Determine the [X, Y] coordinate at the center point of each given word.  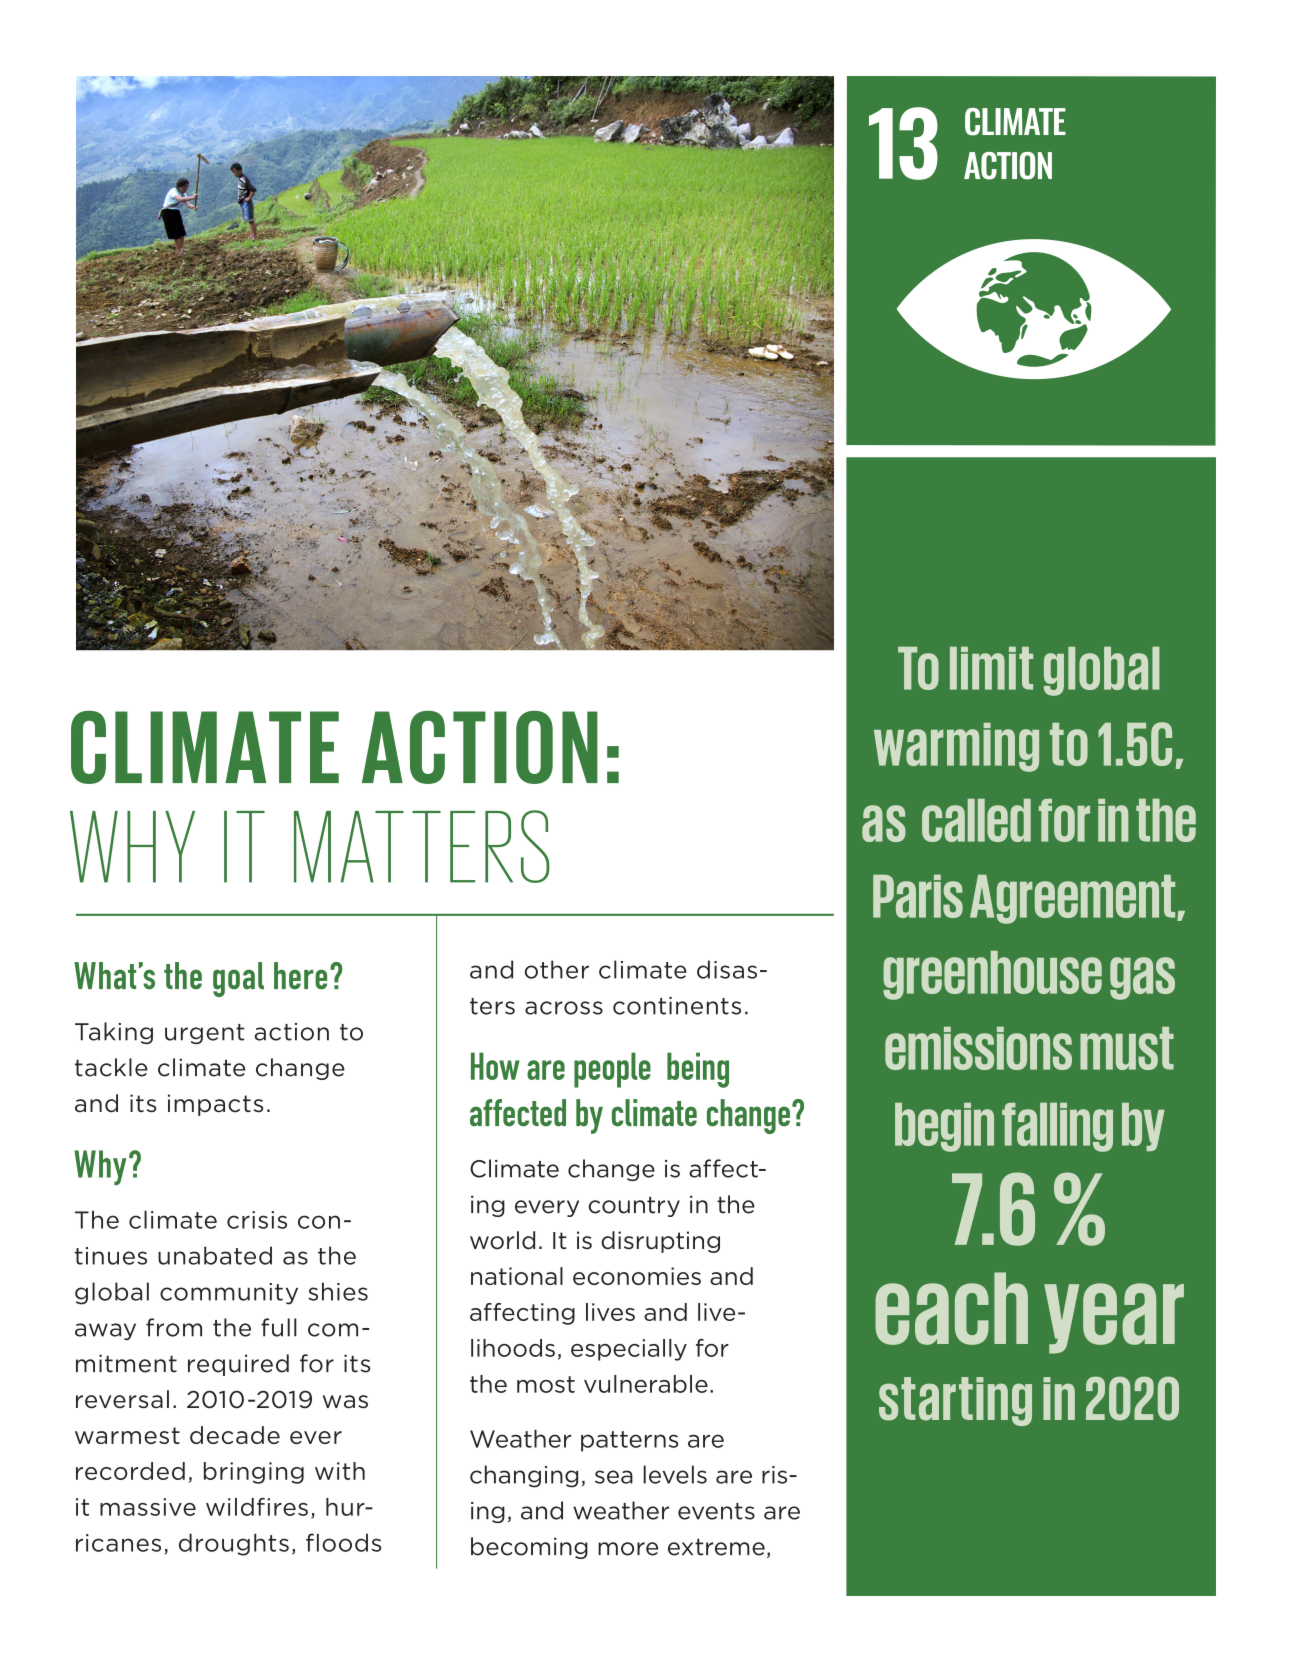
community [229, 1294]
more [628, 1549]
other [557, 969]
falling [1057, 1127]
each [951, 1308]
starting [955, 1401]
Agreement [1074, 899]
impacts [215, 1105]
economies [637, 1276]
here [300, 976]
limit [991, 668]
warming [956, 747]
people [612, 1070]
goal [238, 979]
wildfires [257, 1507]
